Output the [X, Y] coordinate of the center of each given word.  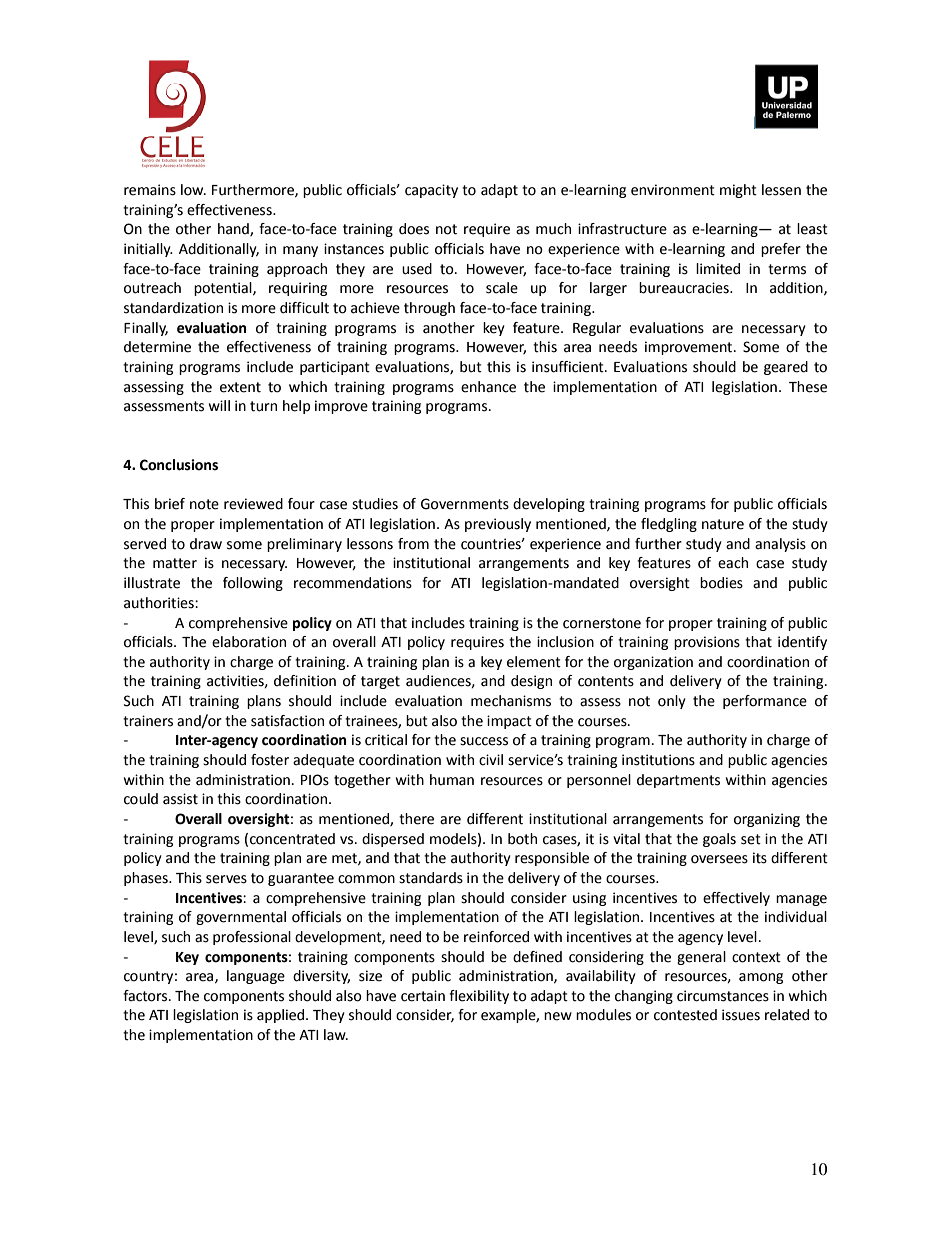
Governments [465, 504]
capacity [431, 191]
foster [270, 760]
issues [741, 1015]
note [204, 504]
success [484, 741]
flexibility [479, 997]
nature [723, 524]
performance [765, 702]
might [738, 191]
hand [234, 229]
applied [282, 1016]
